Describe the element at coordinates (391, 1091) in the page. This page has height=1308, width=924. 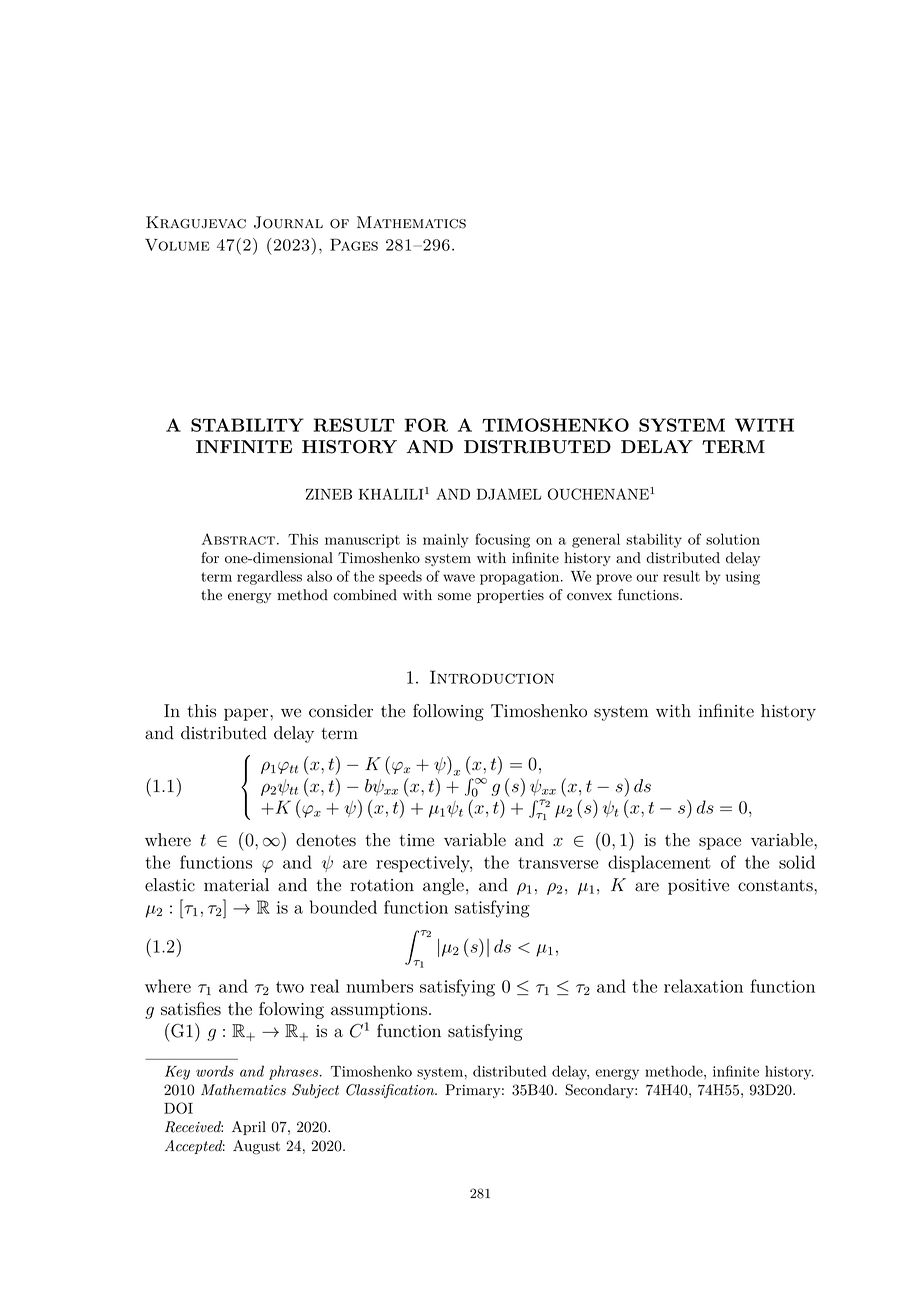
I see `Classification` at that location.
